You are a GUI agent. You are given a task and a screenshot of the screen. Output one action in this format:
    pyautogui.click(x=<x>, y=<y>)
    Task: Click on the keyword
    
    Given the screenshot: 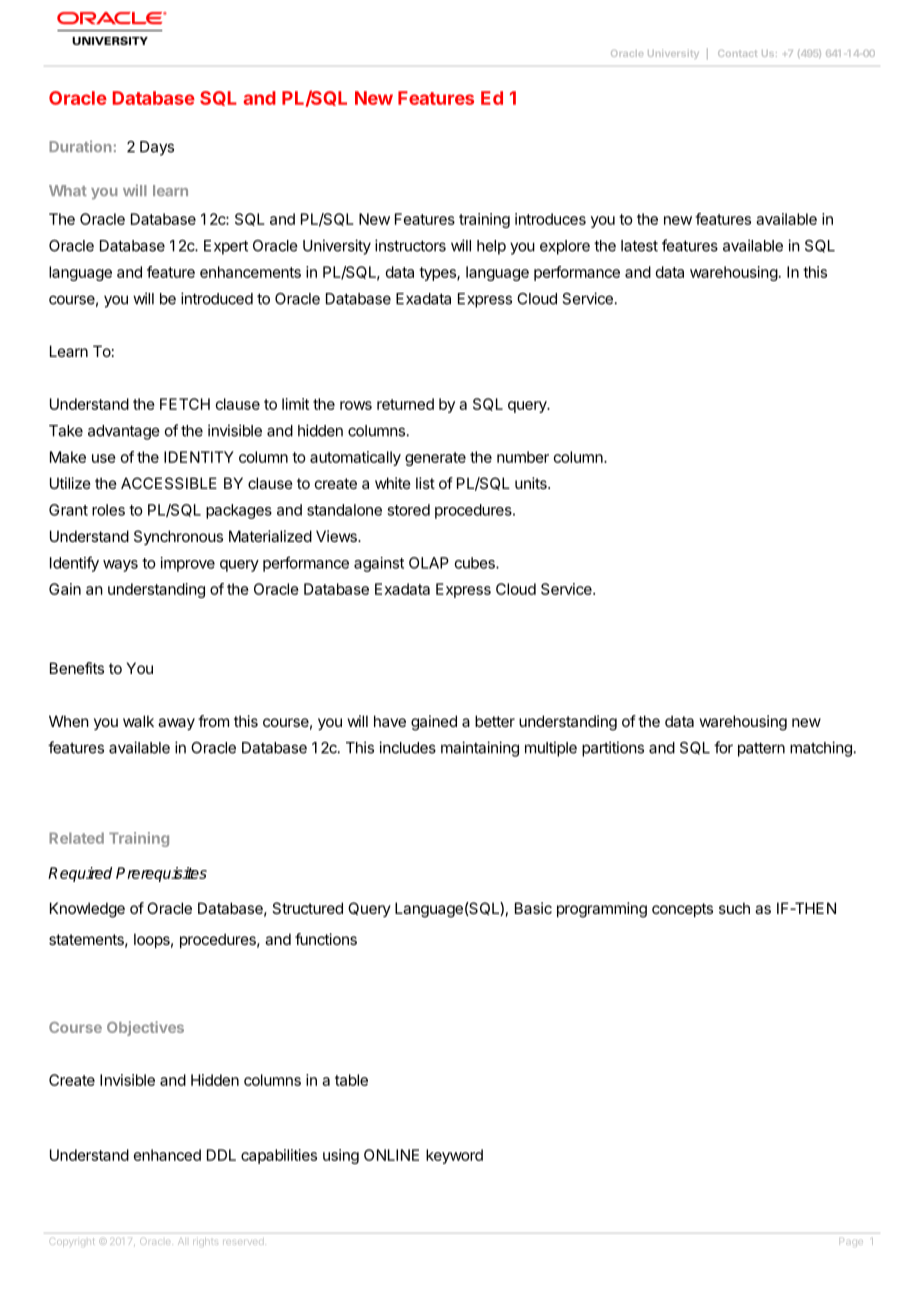 What is the action you would take?
    pyautogui.click(x=454, y=1156)
